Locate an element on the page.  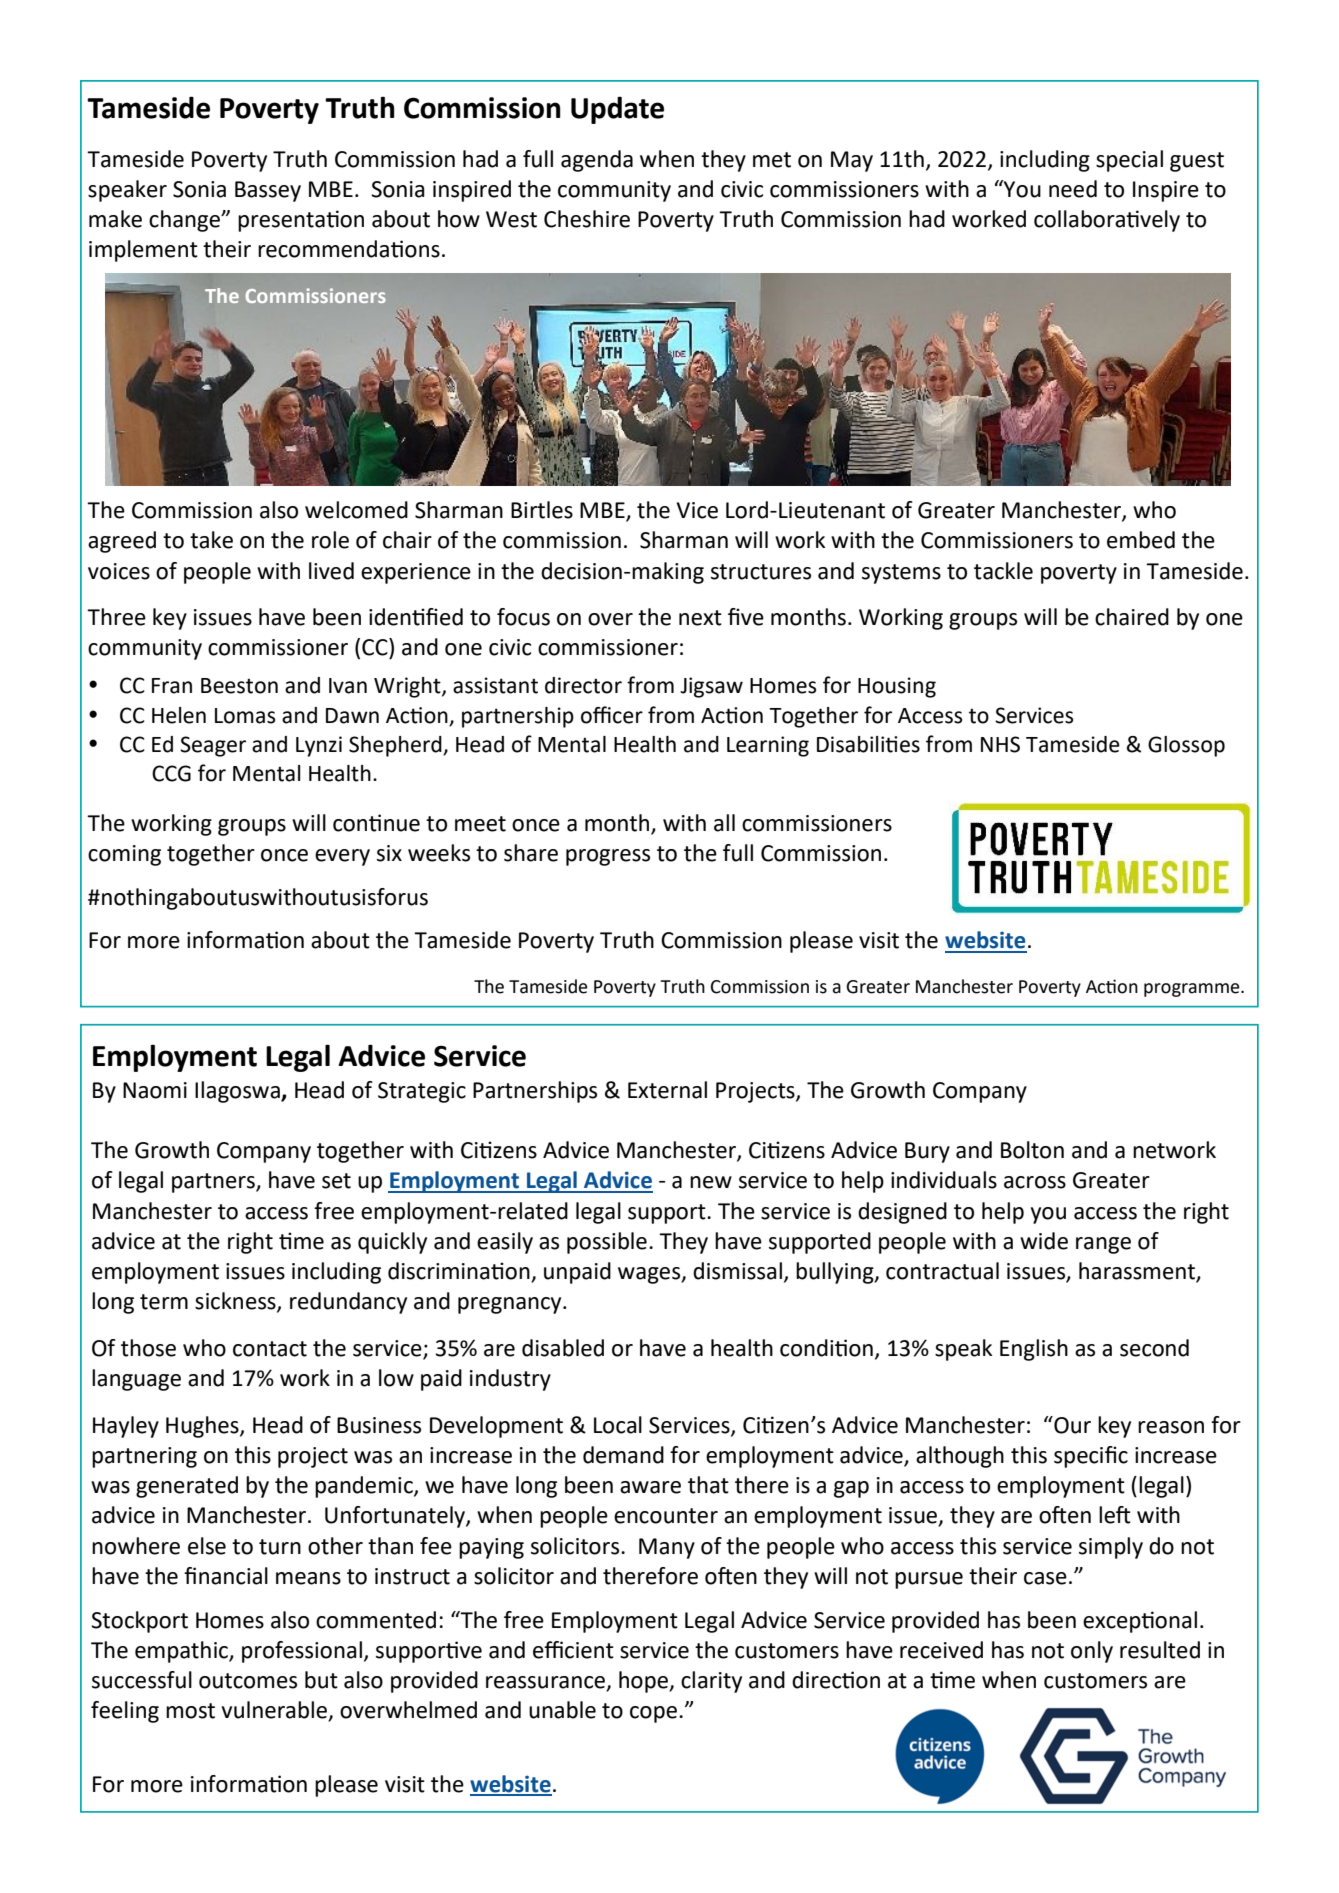
progress is located at coordinates (608, 857).
